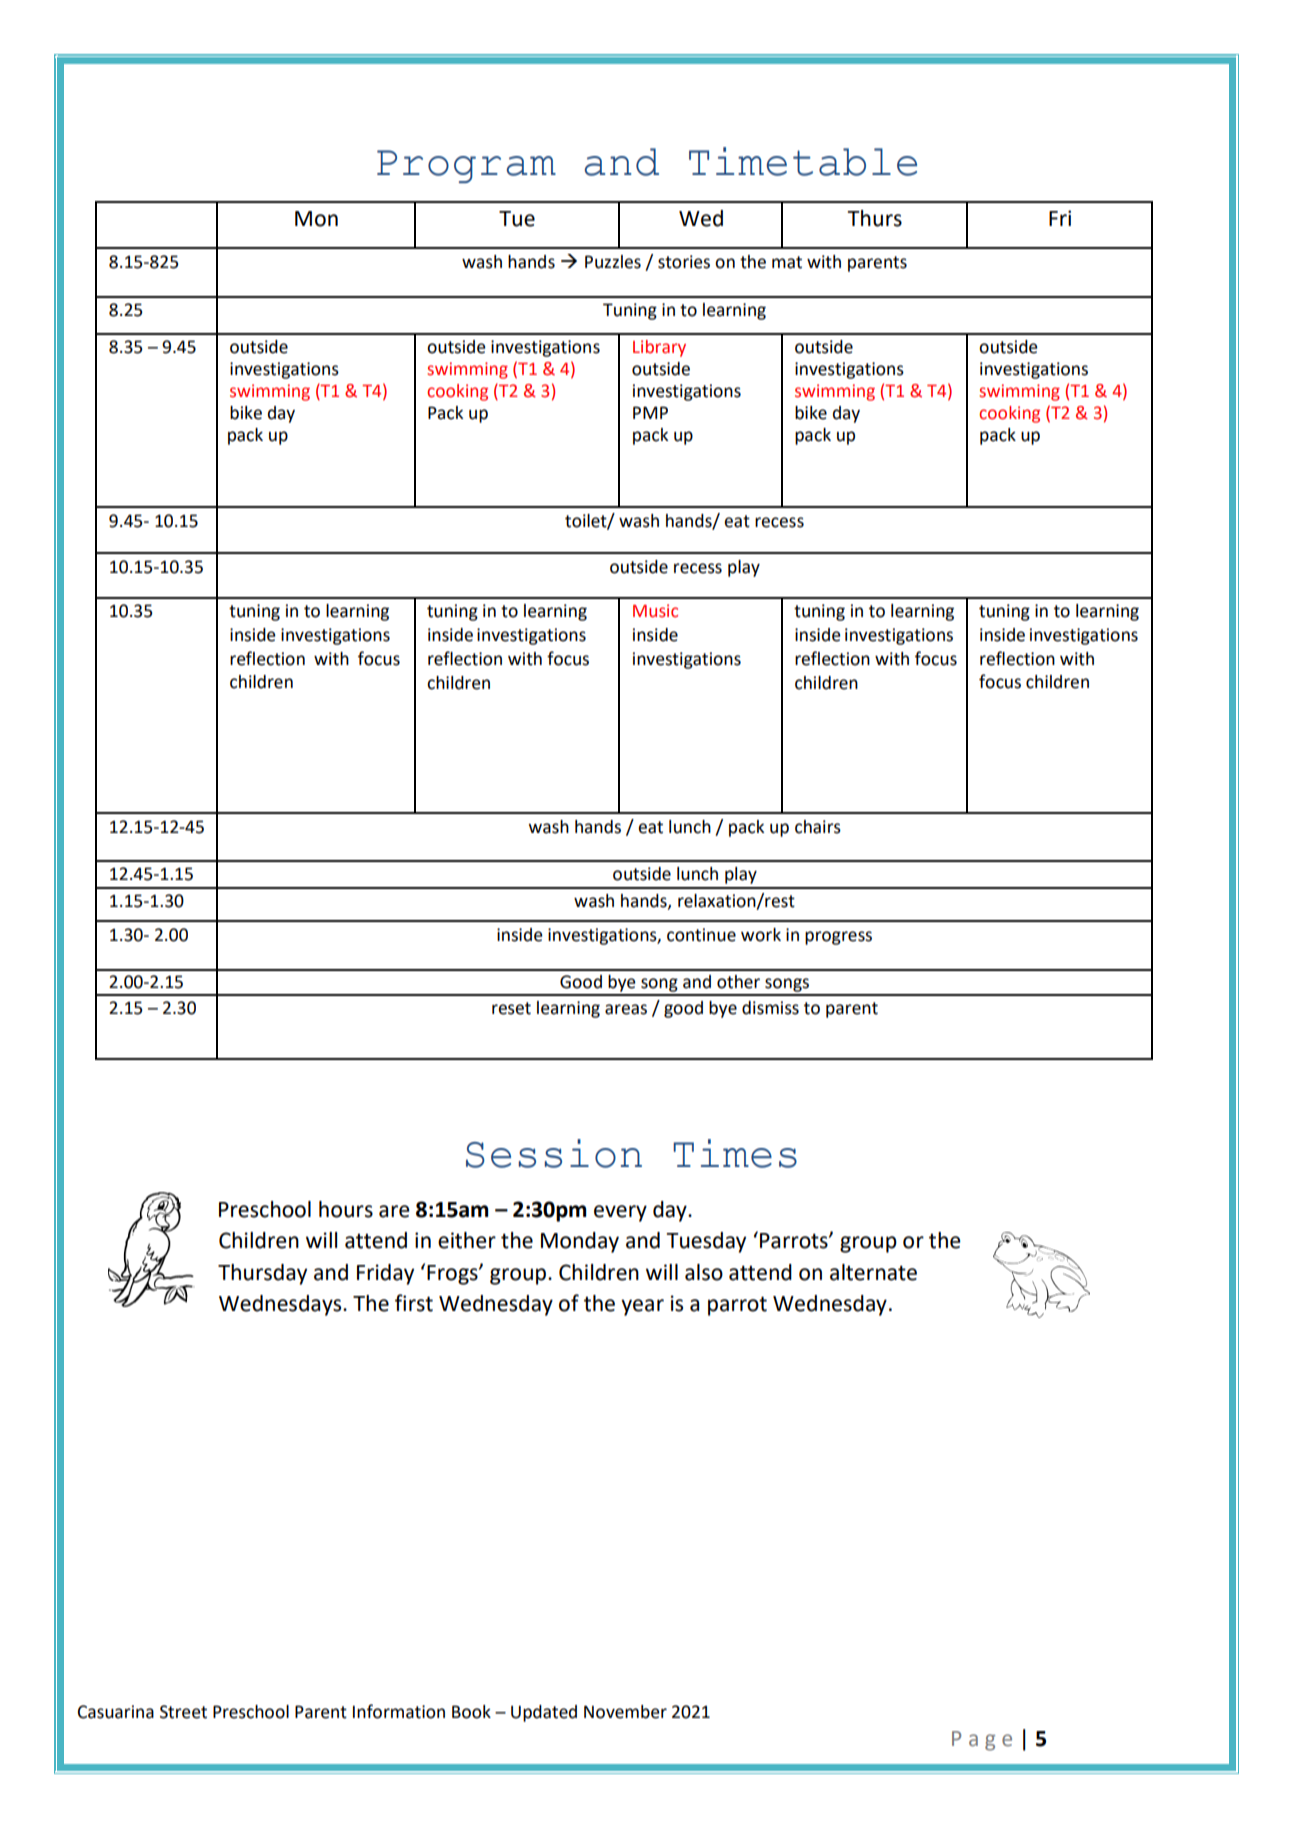 The height and width of the image is (1828, 1293). Describe the element at coordinates (803, 161) in the image. I see `Timetable` at that location.
